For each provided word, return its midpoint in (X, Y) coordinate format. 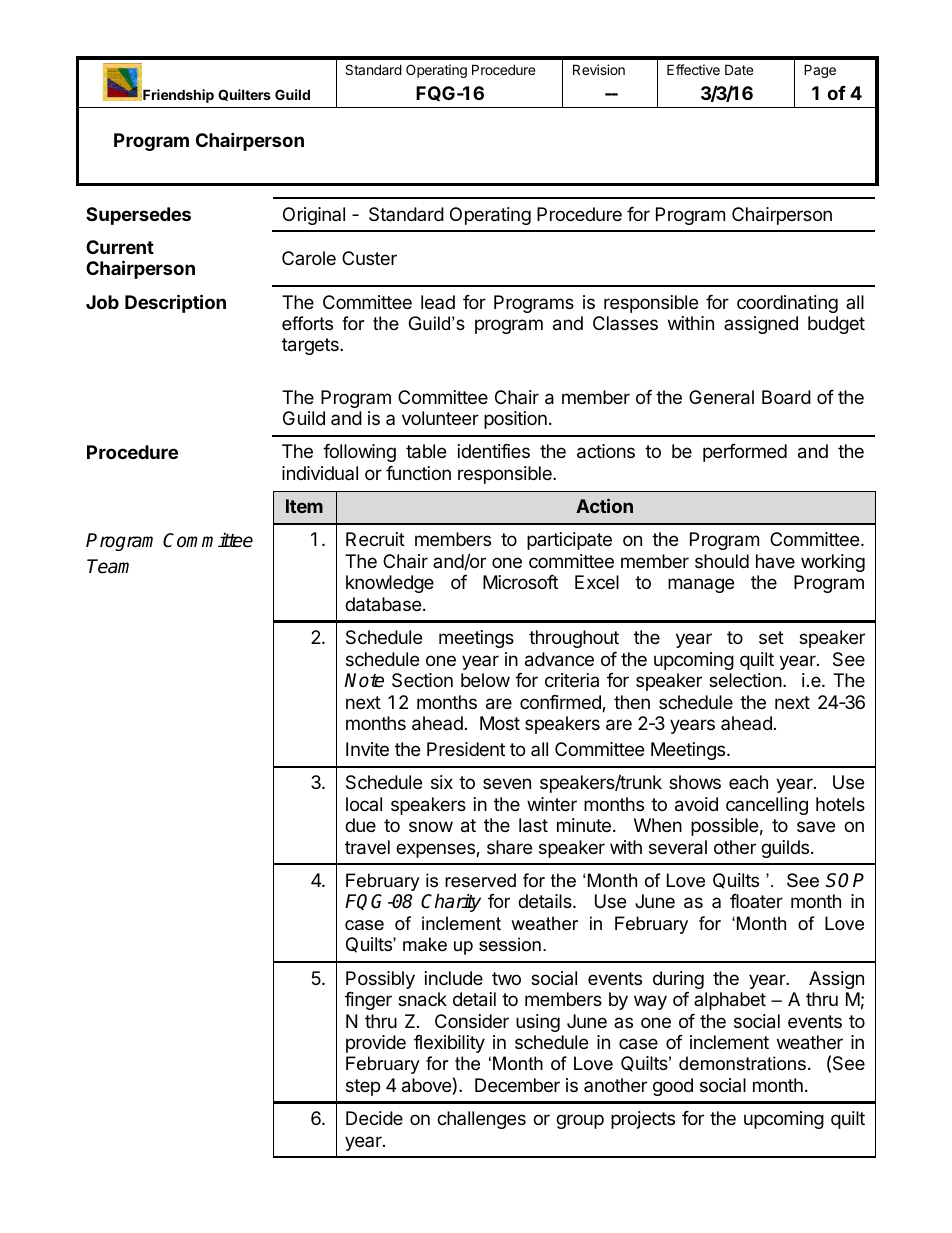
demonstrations (742, 1063)
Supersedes (138, 216)
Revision (599, 69)
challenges (481, 1120)
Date (739, 69)
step (363, 1087)
